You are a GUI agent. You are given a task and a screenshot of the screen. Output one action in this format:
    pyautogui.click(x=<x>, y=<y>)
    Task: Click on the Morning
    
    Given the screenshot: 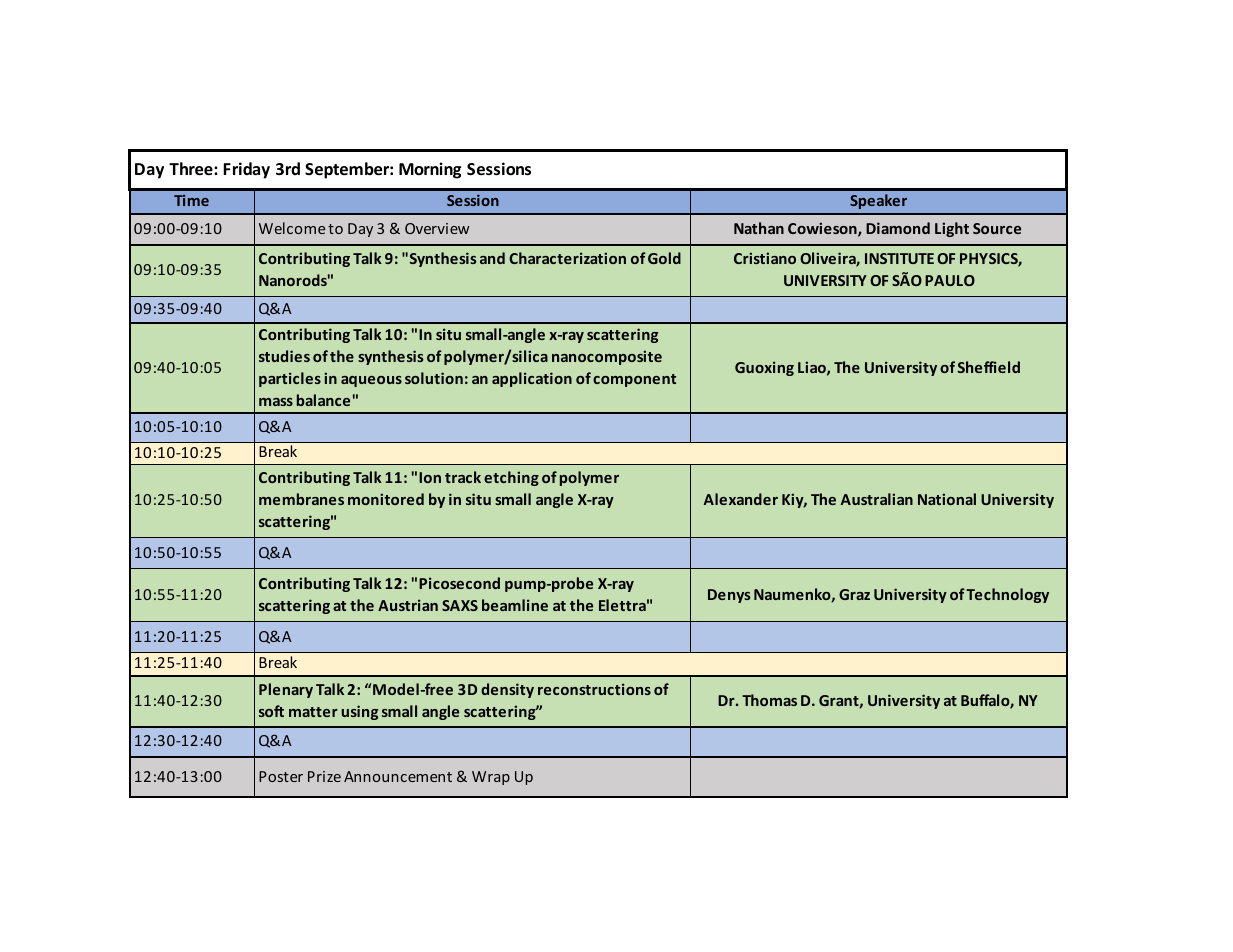 What is the action you would take?
    pyautogui.click(x=430, y=170)
